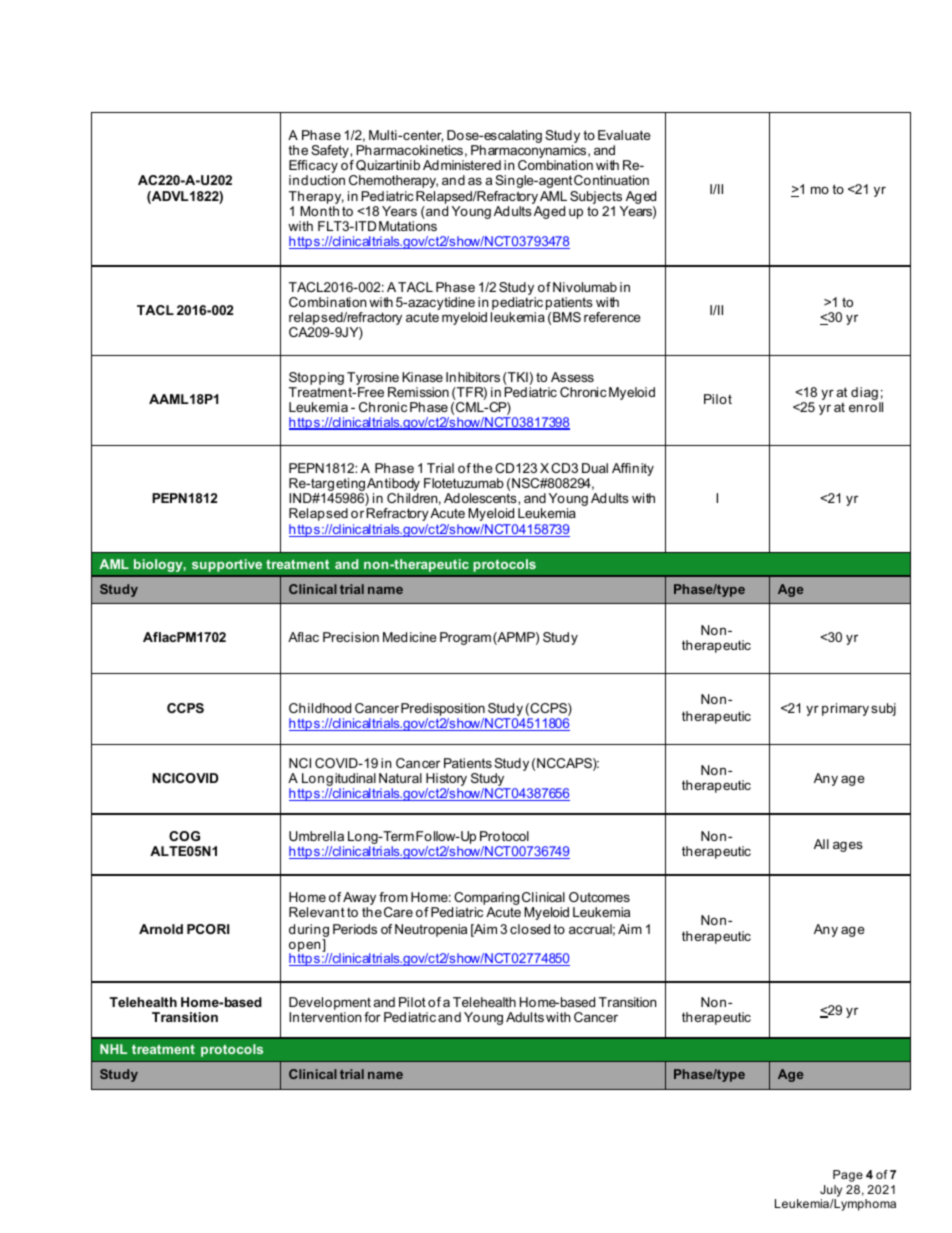 The image size is (952, 1233). I want to click on NHL, so click(113, 1049).
